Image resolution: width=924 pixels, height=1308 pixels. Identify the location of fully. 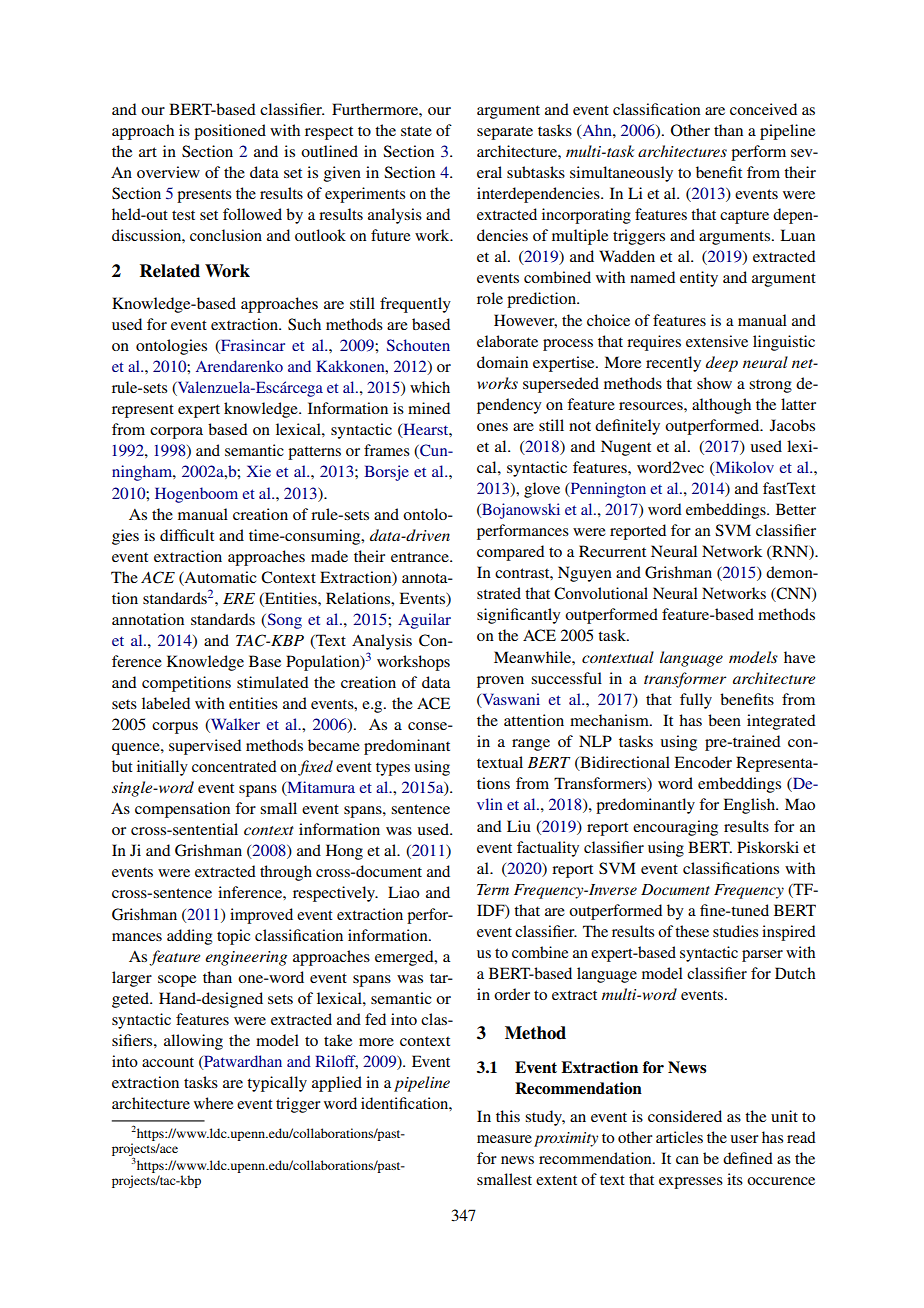
(696, 701).
